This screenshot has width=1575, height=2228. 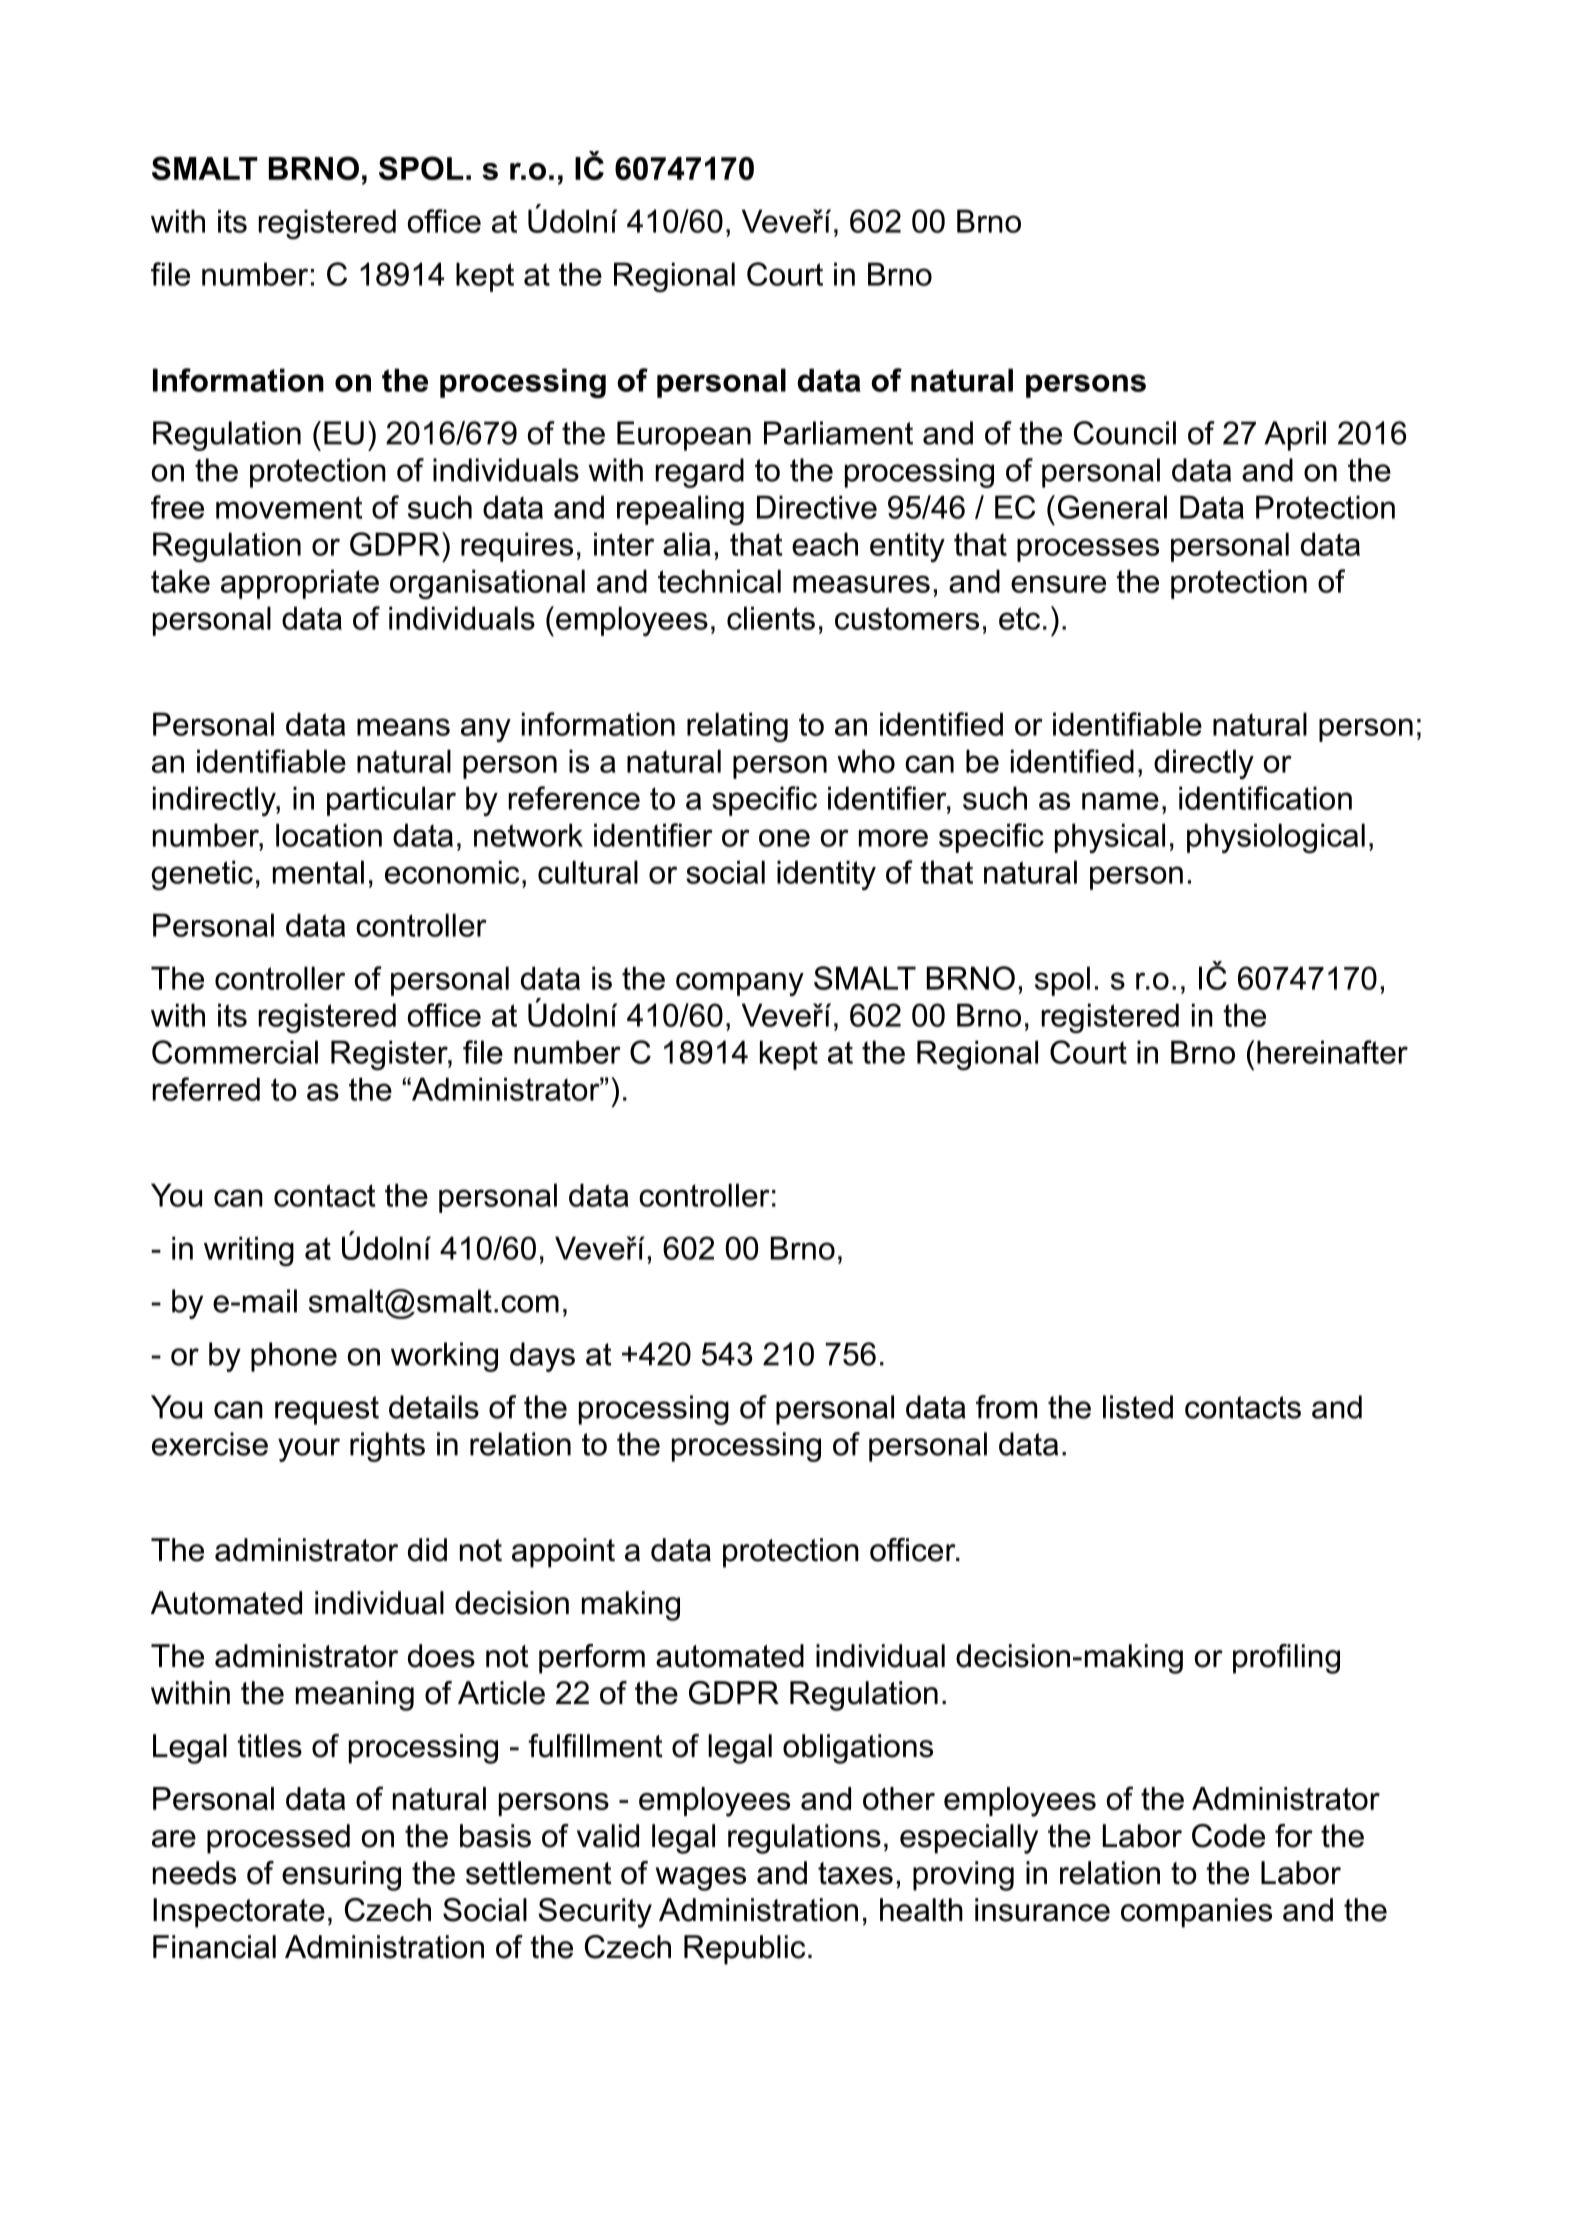 I want to click on regard, so click(x=700, y=473).
